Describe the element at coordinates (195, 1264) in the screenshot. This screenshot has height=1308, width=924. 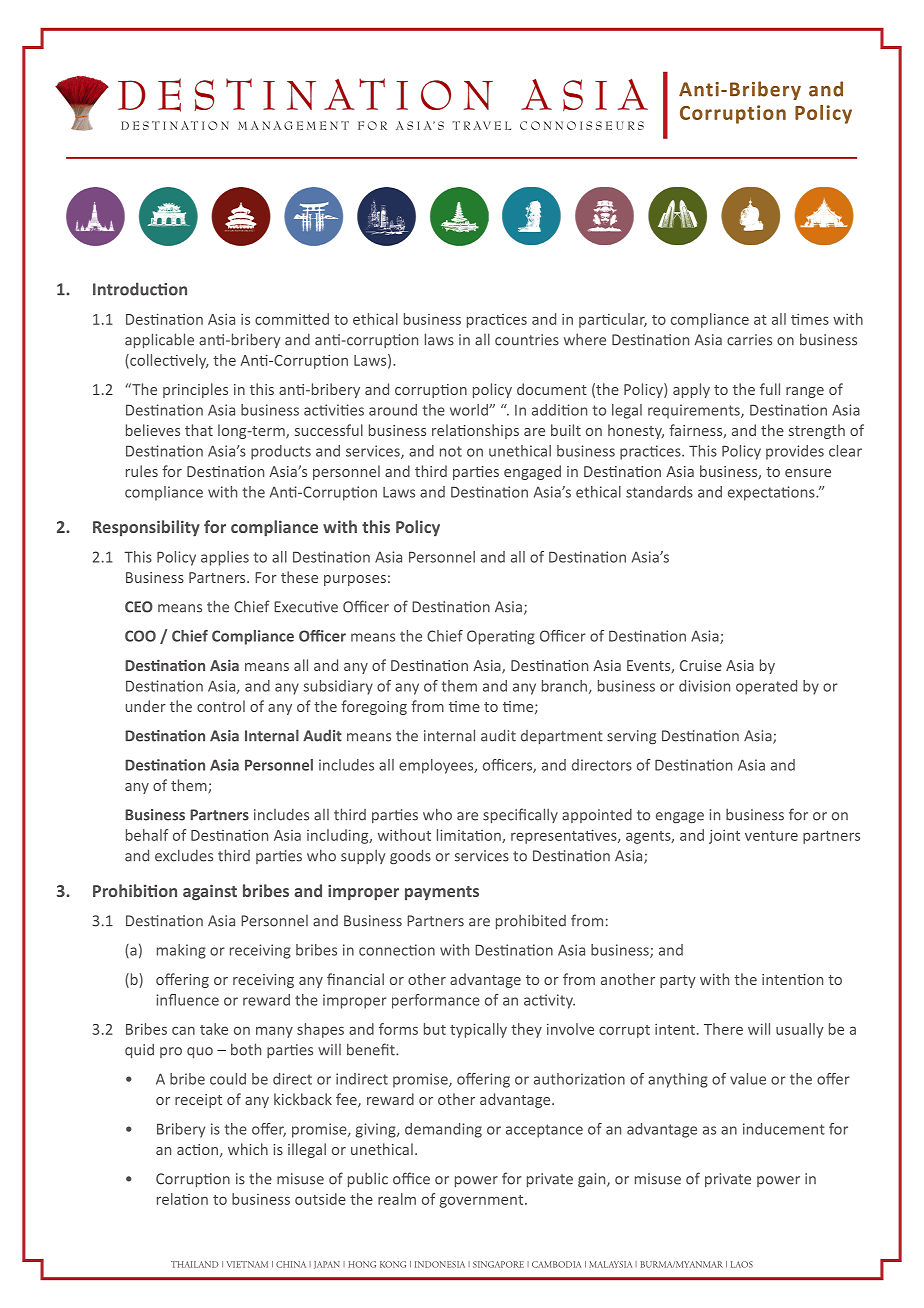
I see `THAILAND` at that location.
